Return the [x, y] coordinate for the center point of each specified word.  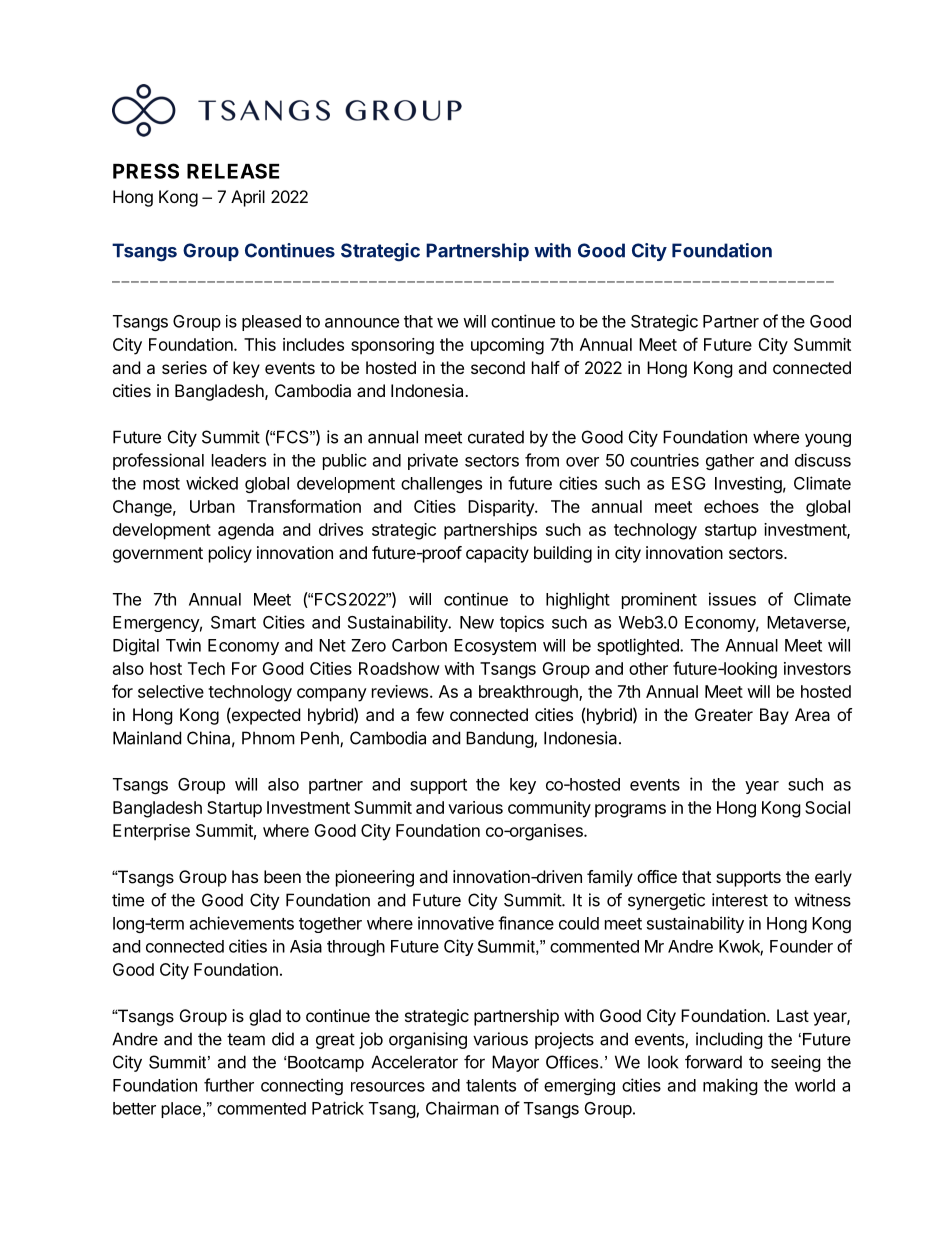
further [229, 1085]
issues [732, 599]
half [546, 367]
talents [491, 1085]
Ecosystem [495, 647]
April [248, 198]
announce [362, 323]
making [730, 1086]
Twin [183, 645]
